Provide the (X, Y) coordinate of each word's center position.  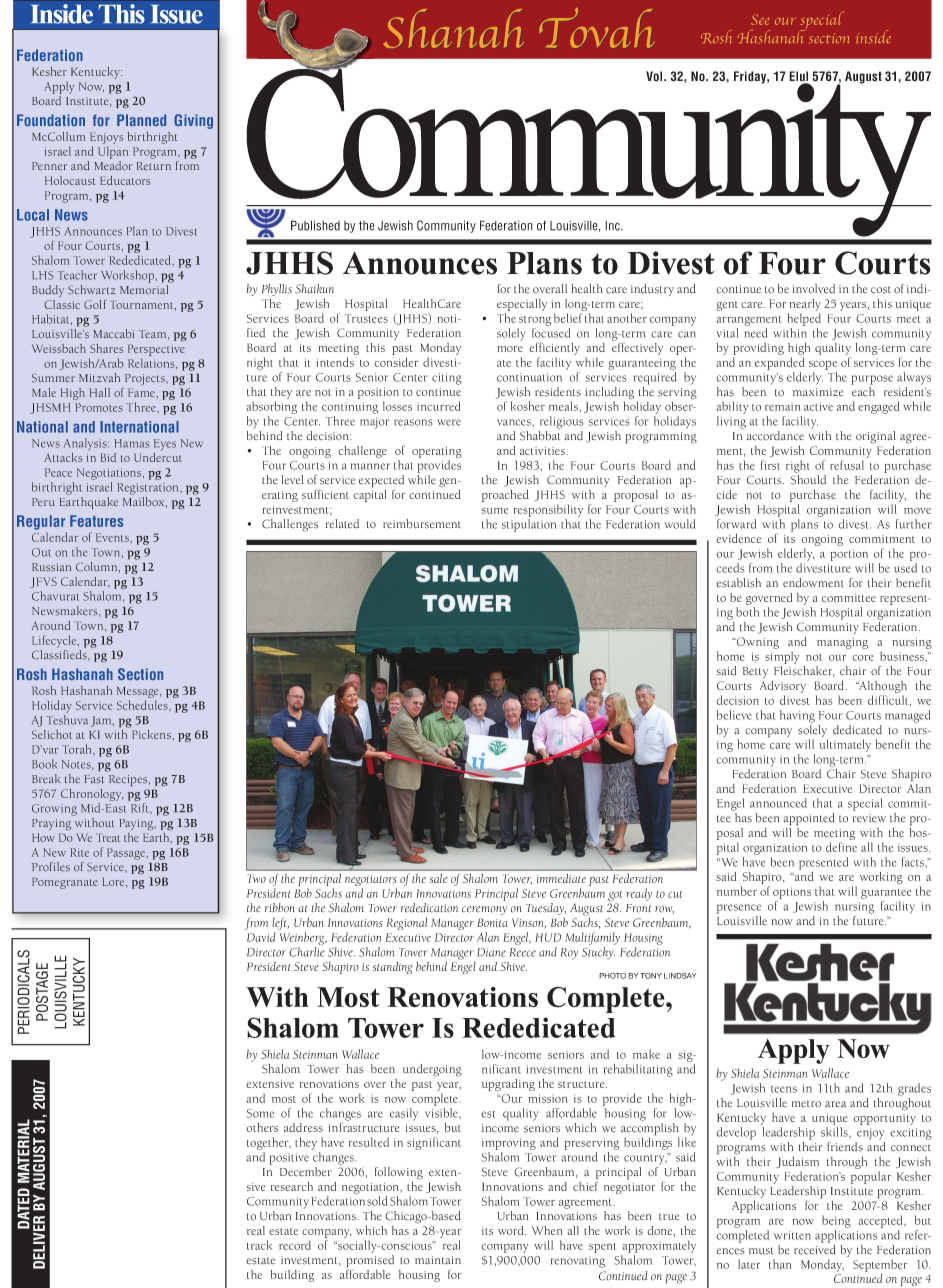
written (792, 1235)
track (259, 1245)
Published (315, 225)
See (760, 20)
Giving (193, 121)
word (512, 1230)
